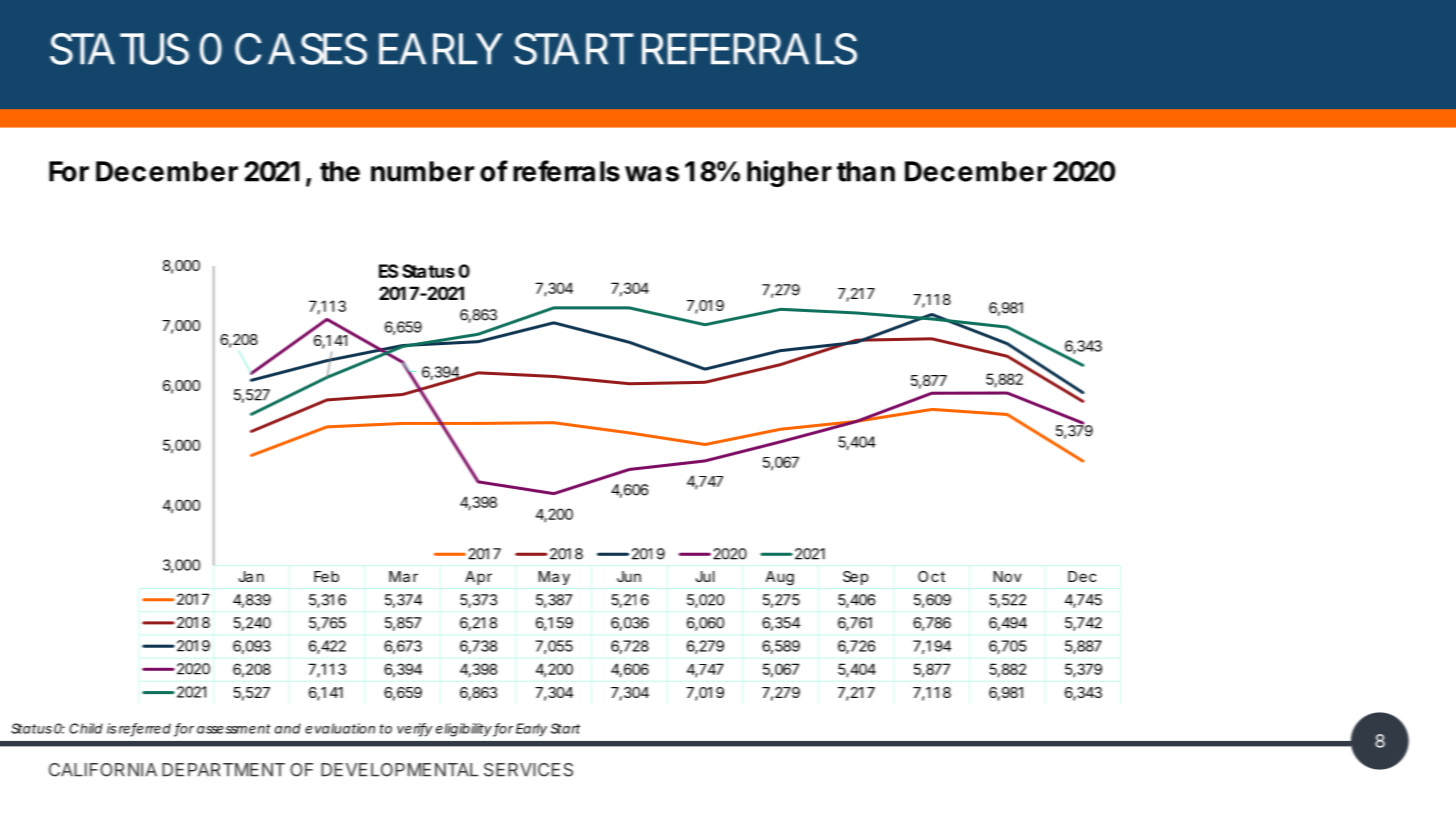  I want to click on DEPARTMENT, so click(223, 770).
